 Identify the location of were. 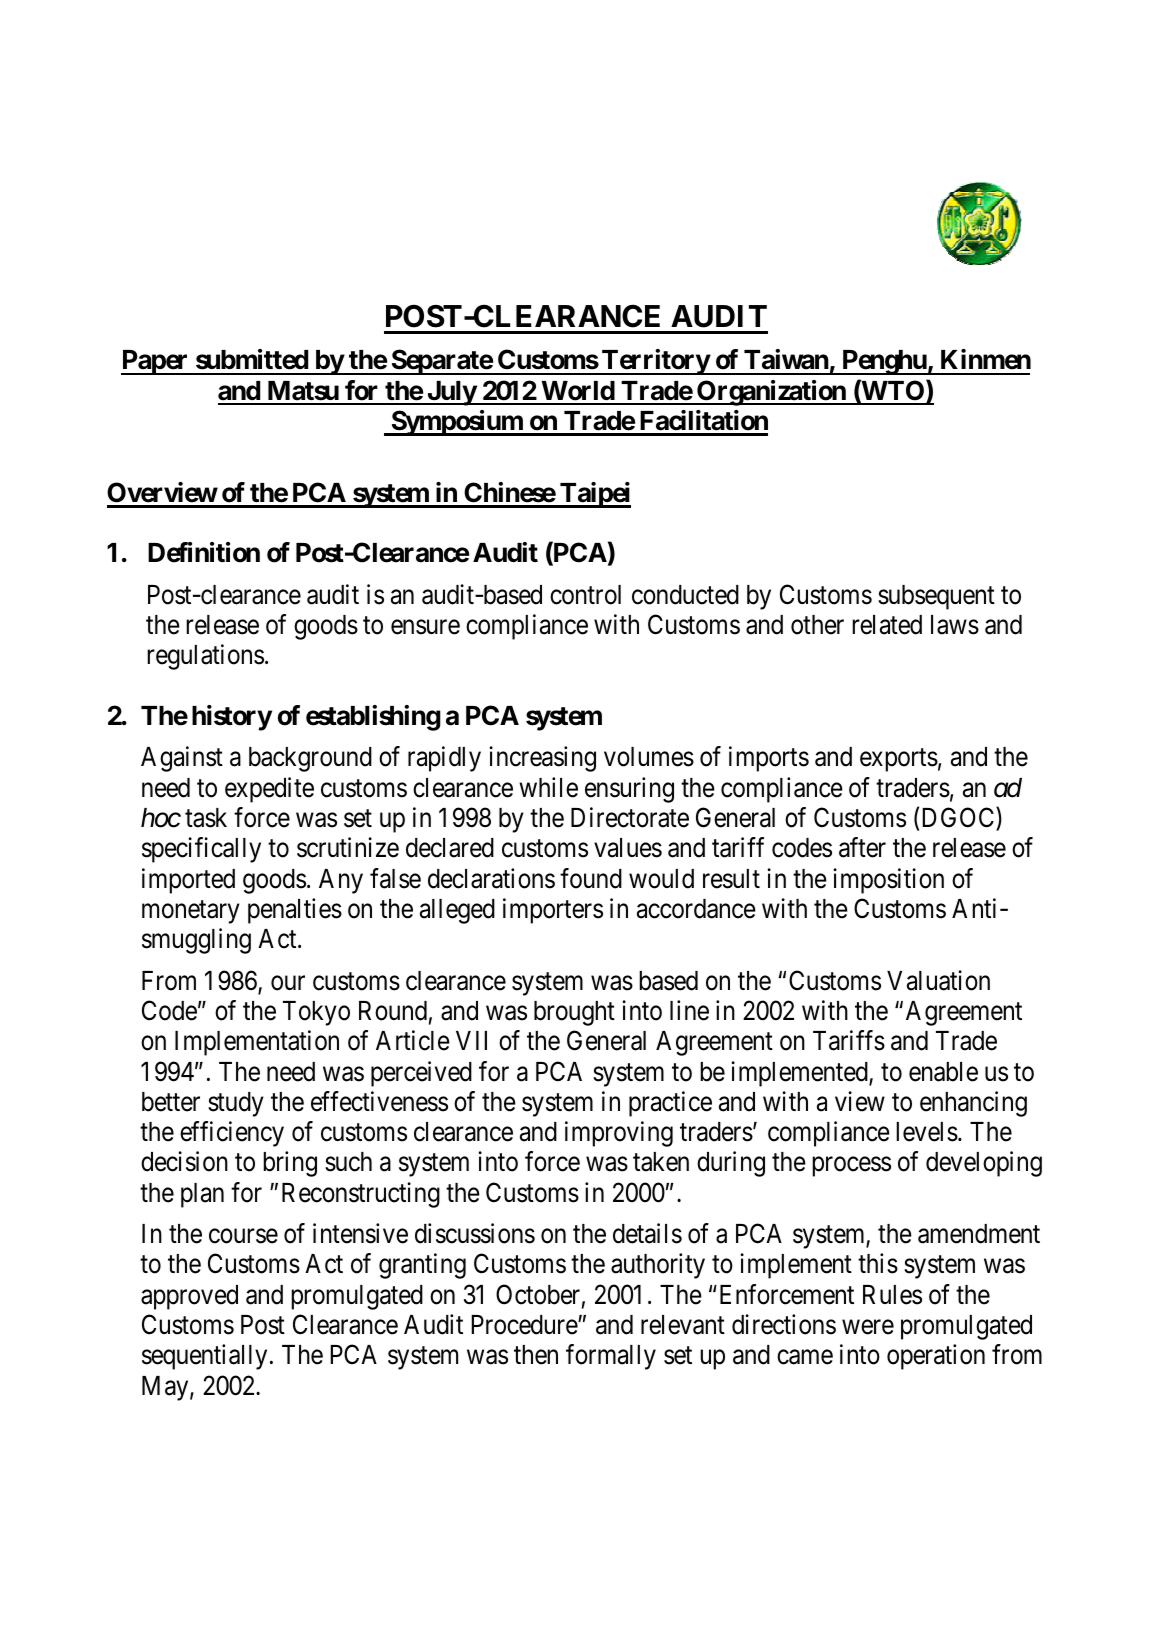
(868, 1327).
